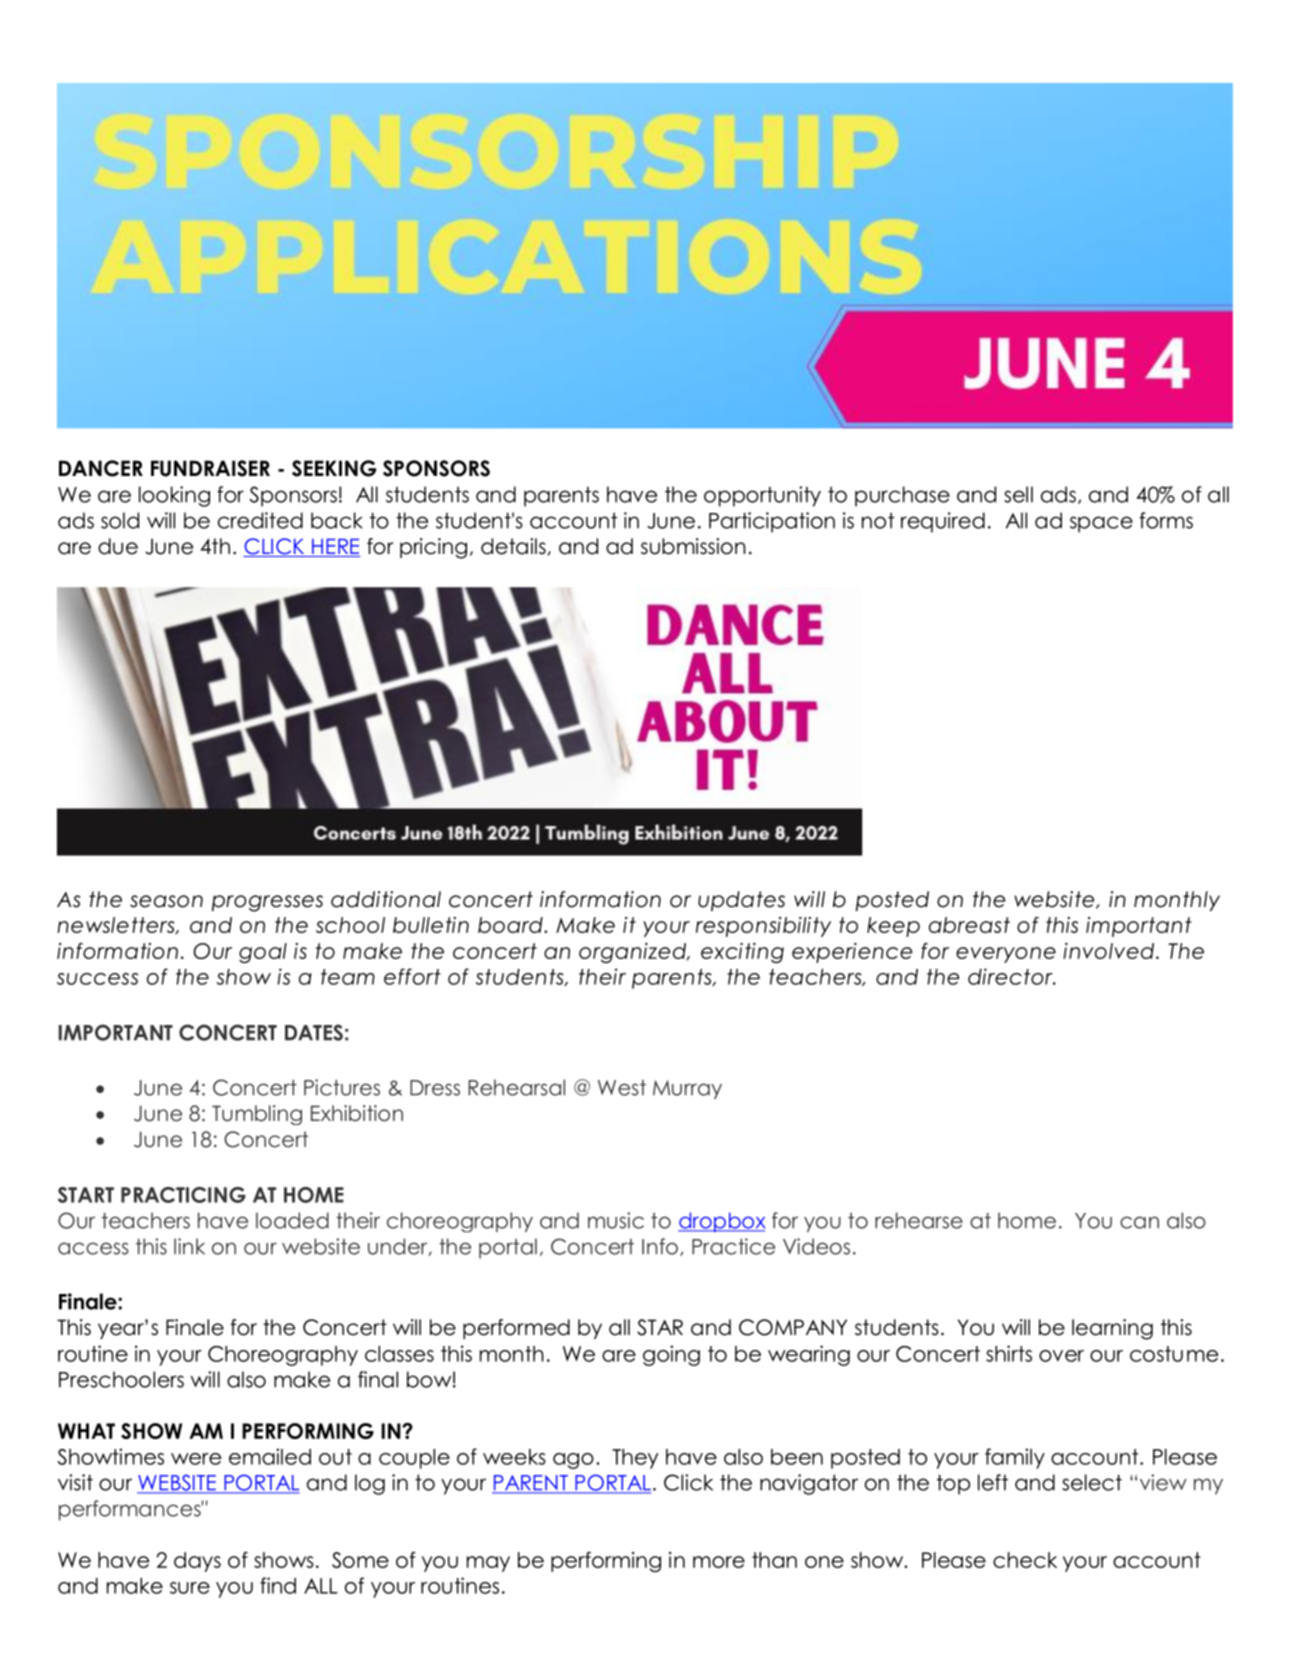 The image size is (1290, 1669). What do you see at coordinates (511, 925) in the image?
I see `board` at bounding box center [511, 925].
